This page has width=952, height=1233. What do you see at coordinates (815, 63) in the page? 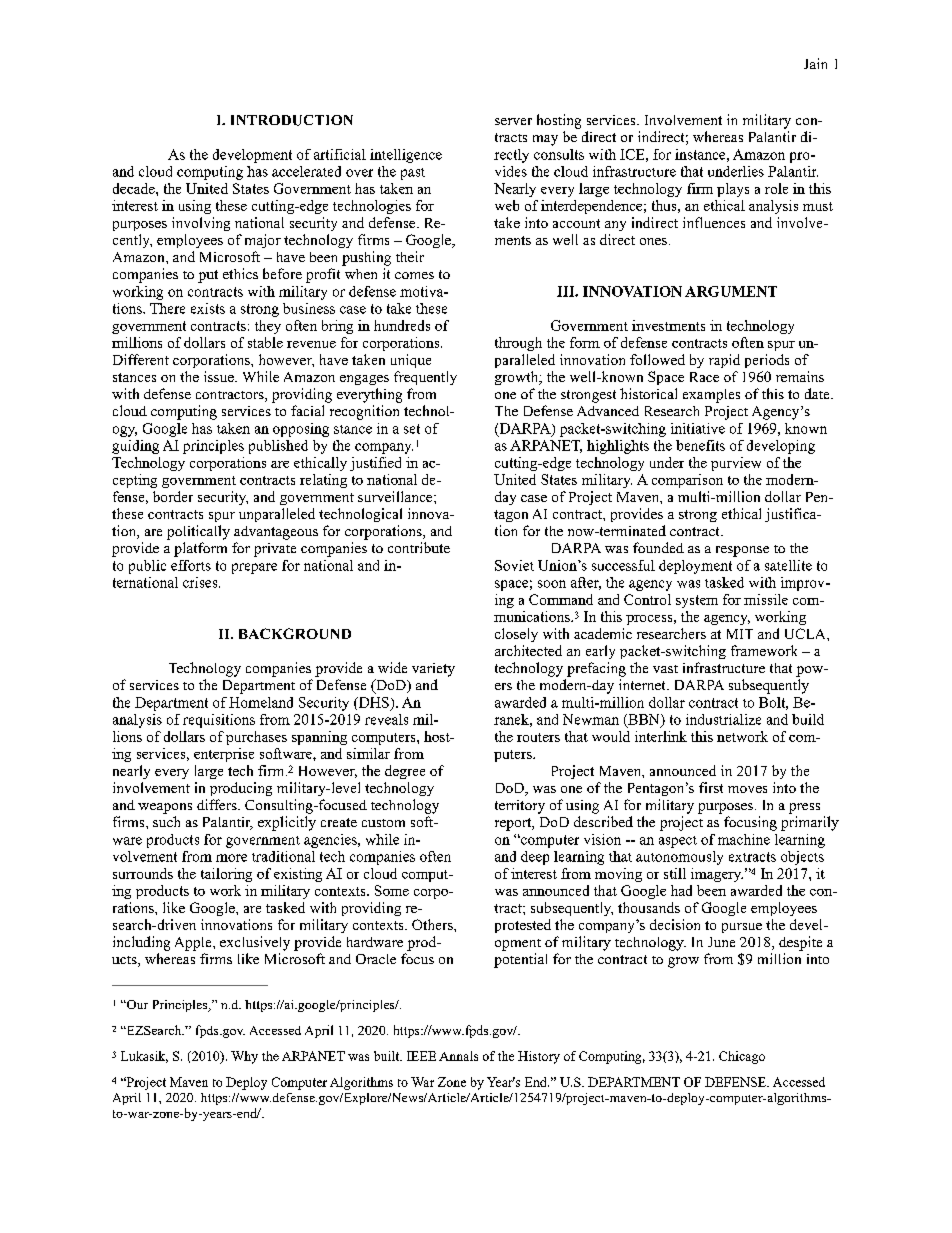
I see `Jain` at bounding box center [815, 63].
